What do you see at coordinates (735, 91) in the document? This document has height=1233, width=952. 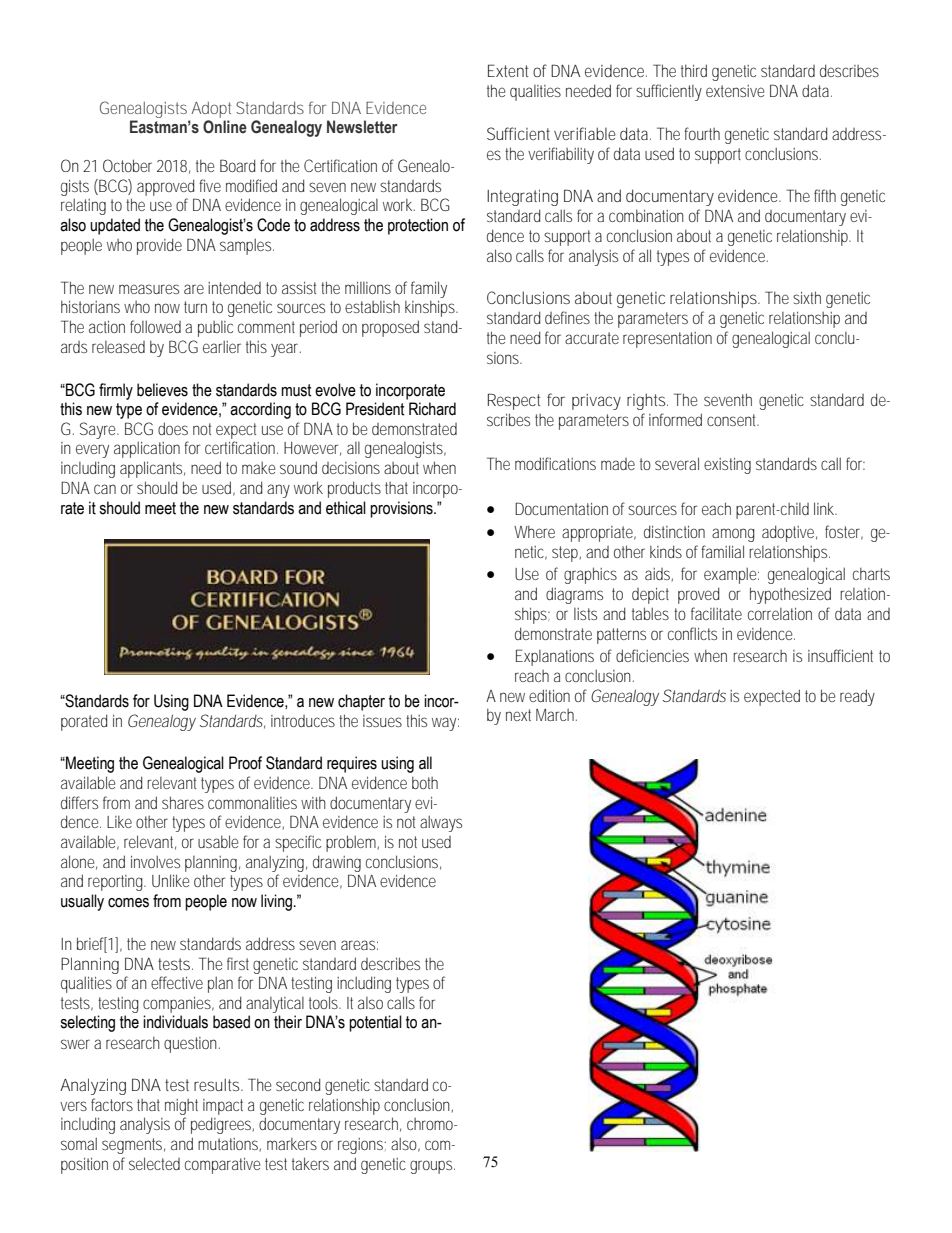 I see `extensive` at bounding box center [735, 91].
